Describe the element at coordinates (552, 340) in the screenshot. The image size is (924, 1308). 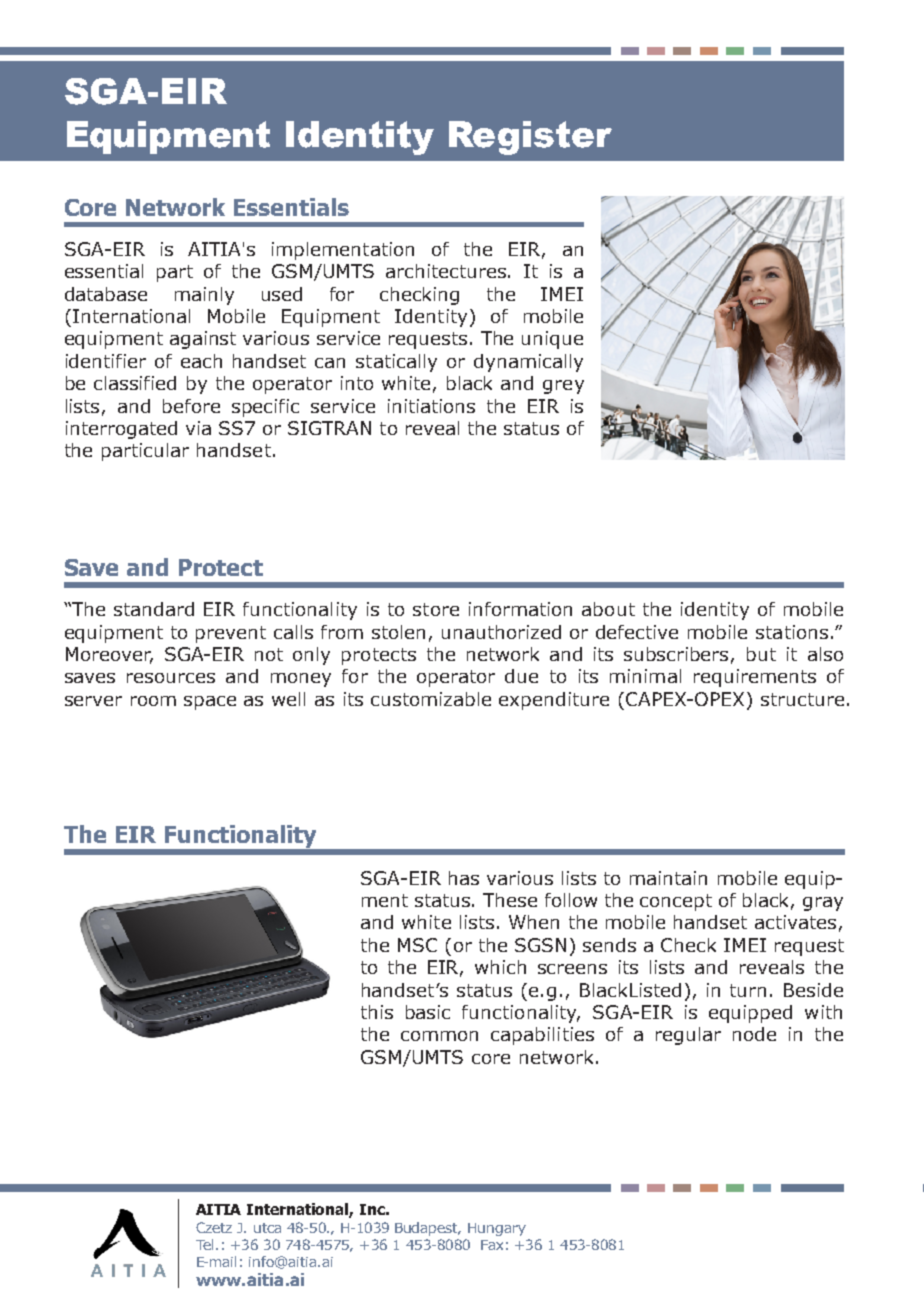
I see `unique` at that location.
